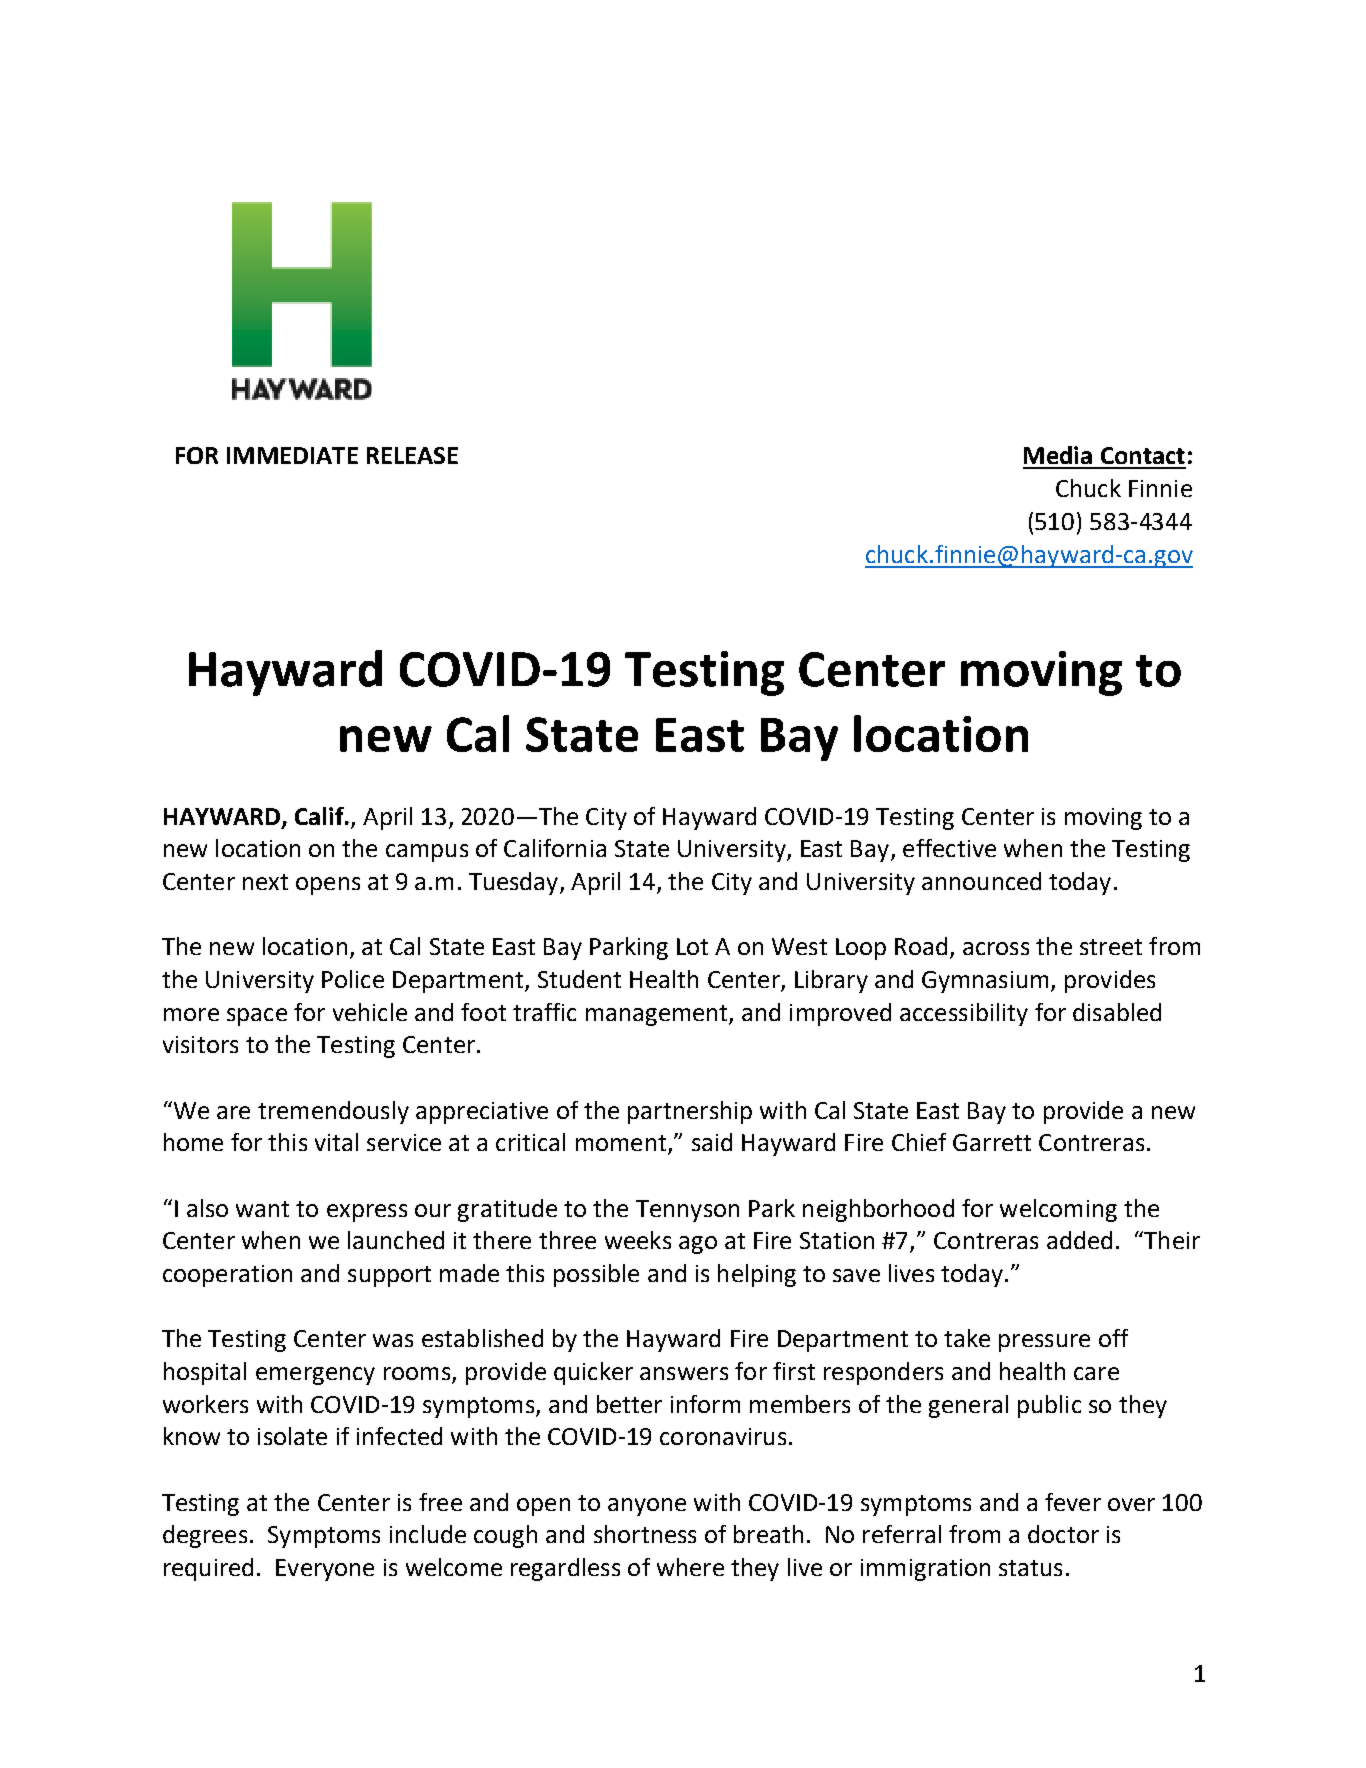 This screenshot has width=1366, height=1768. I want to click on shortness, so click(645, 1534).
